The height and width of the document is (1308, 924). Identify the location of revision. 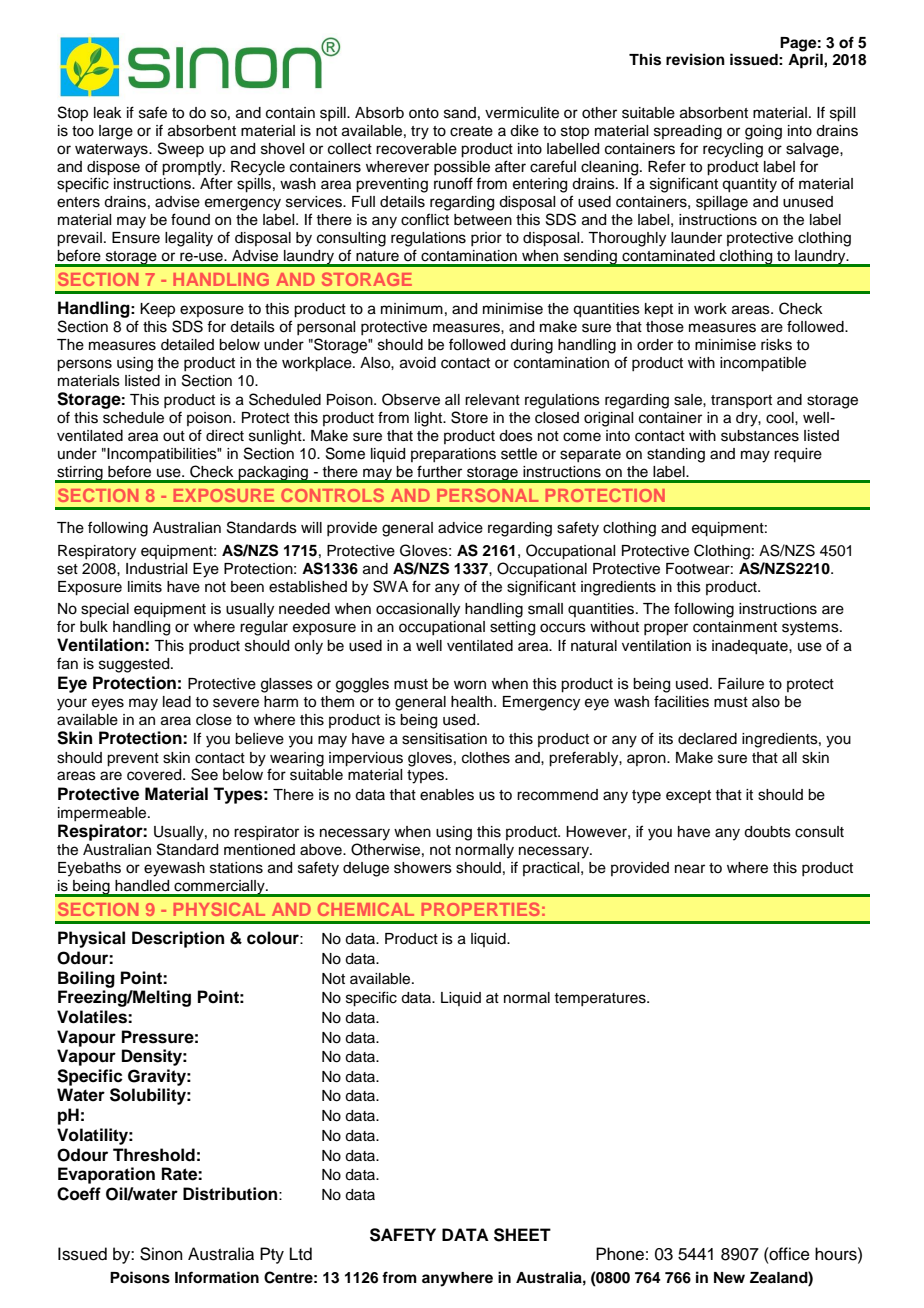
(695, 59).
